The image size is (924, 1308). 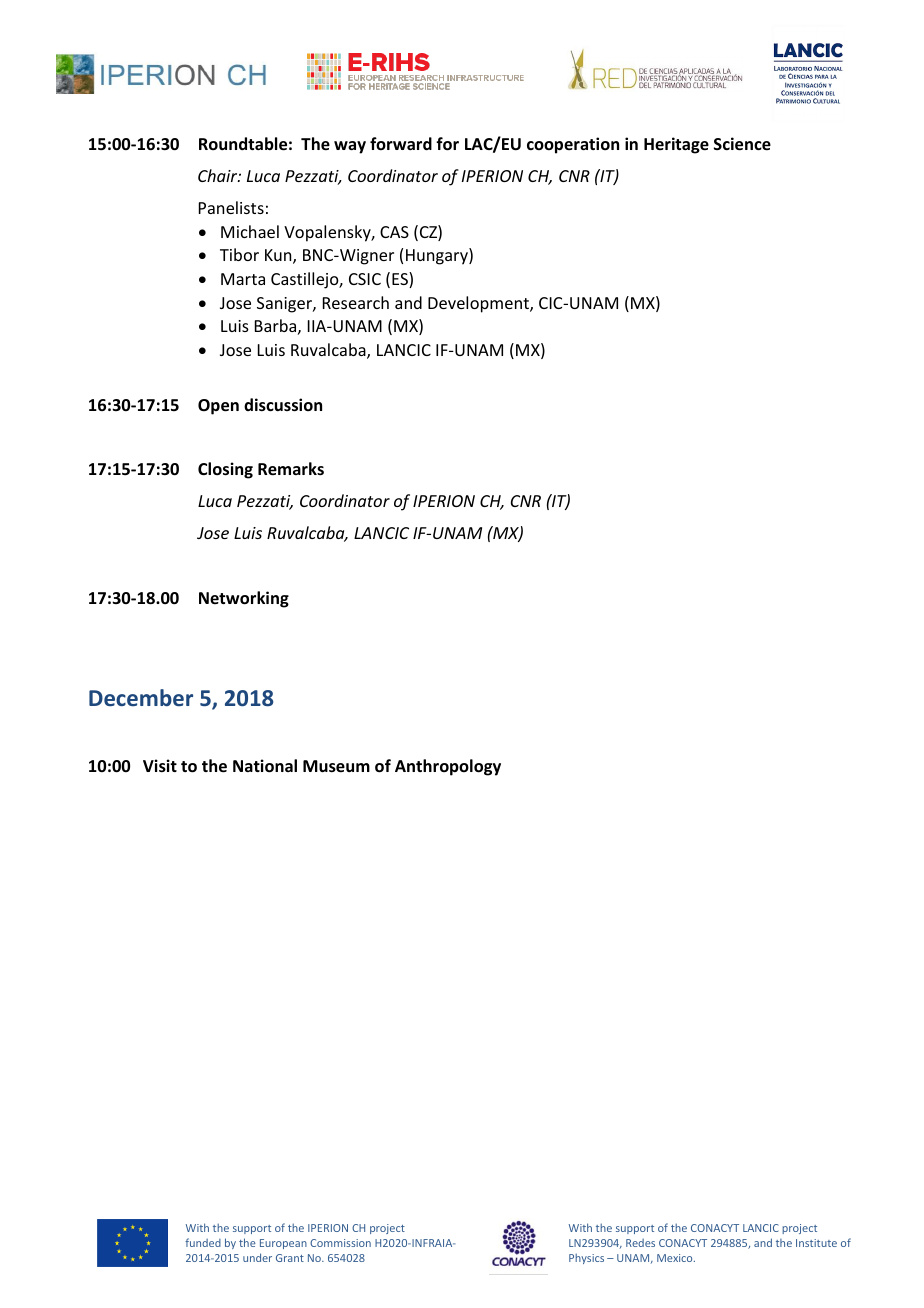 I want to click on Museum, so click(x=336, y=766).
